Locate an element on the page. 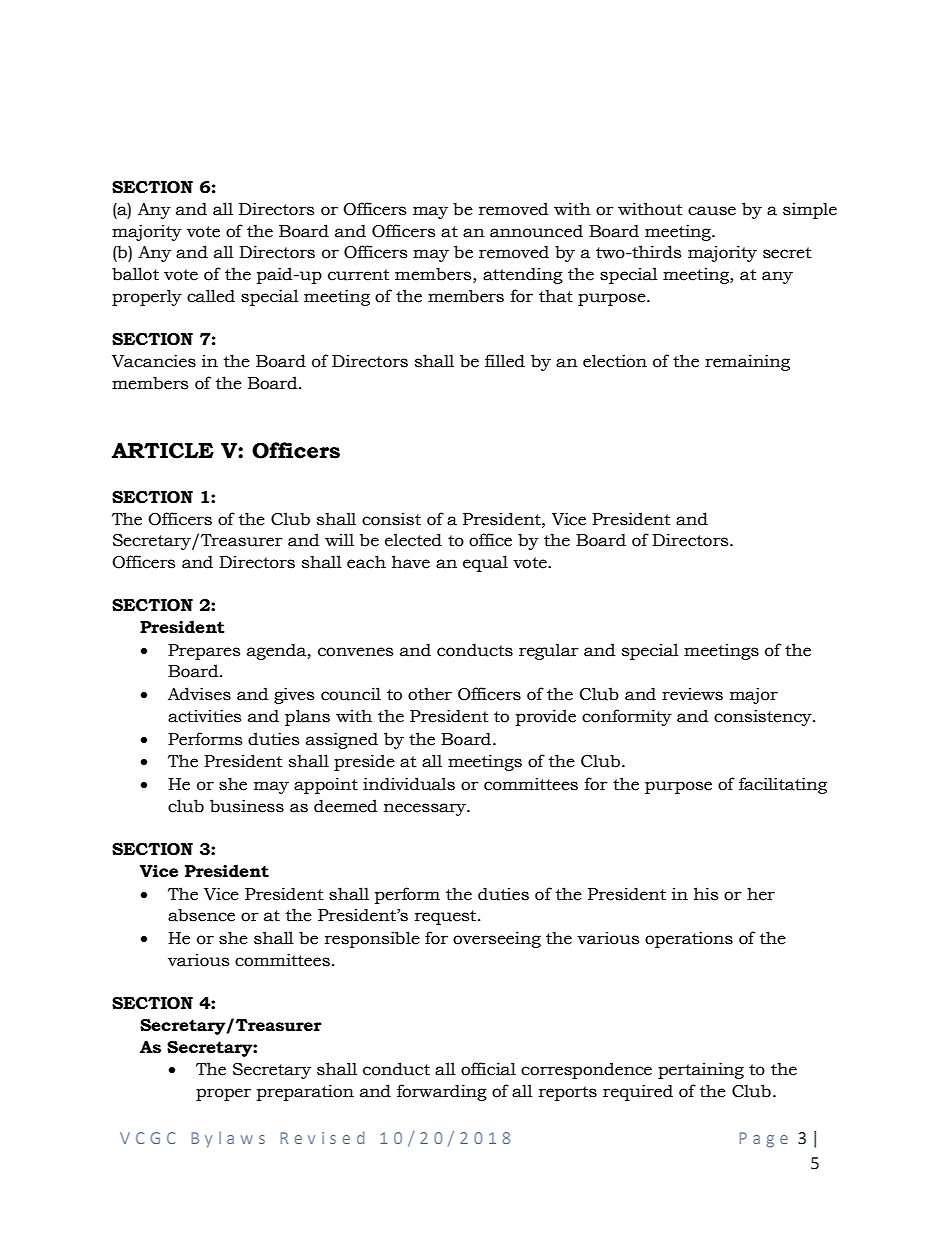  official is located at coordinates (488, 1069).
